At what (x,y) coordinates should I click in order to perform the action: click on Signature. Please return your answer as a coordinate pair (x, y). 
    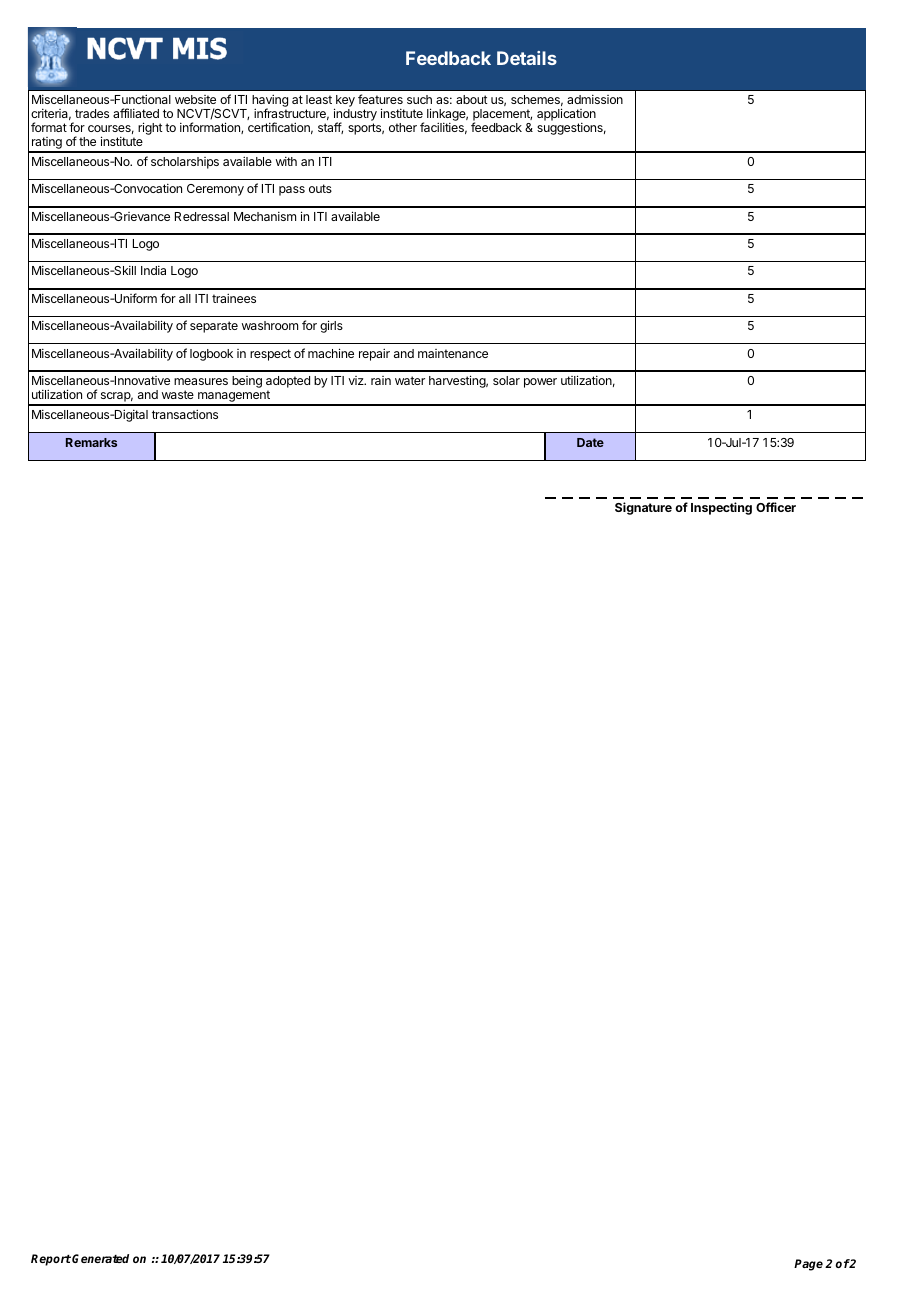
    Looking at the image, I should click on (643, 508).
